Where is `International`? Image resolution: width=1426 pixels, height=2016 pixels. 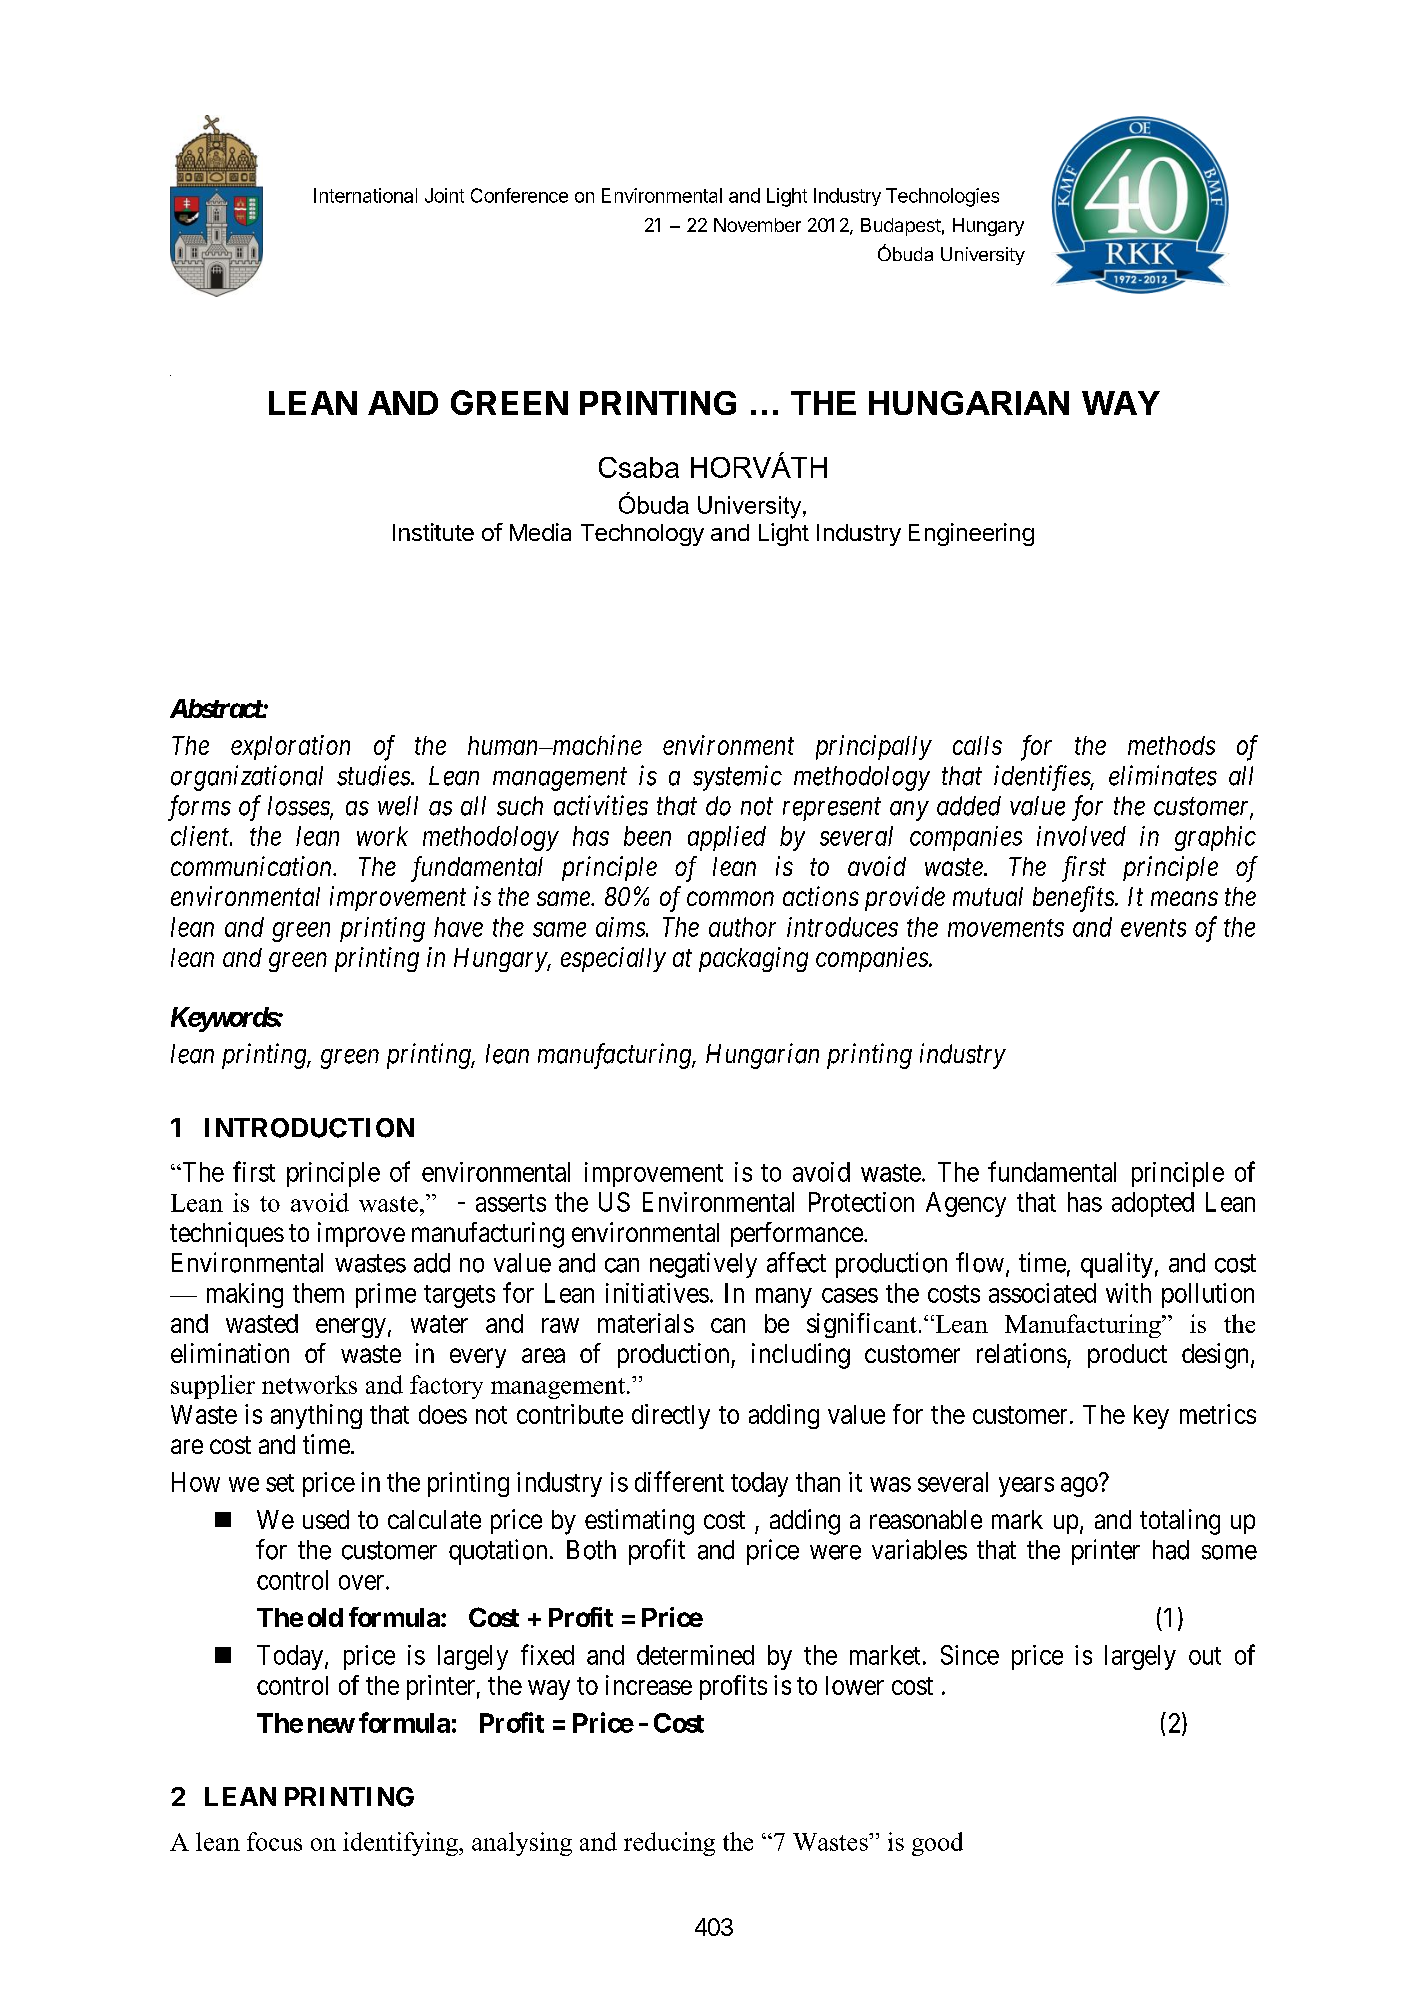 International is located at coordinates (365, 195).
